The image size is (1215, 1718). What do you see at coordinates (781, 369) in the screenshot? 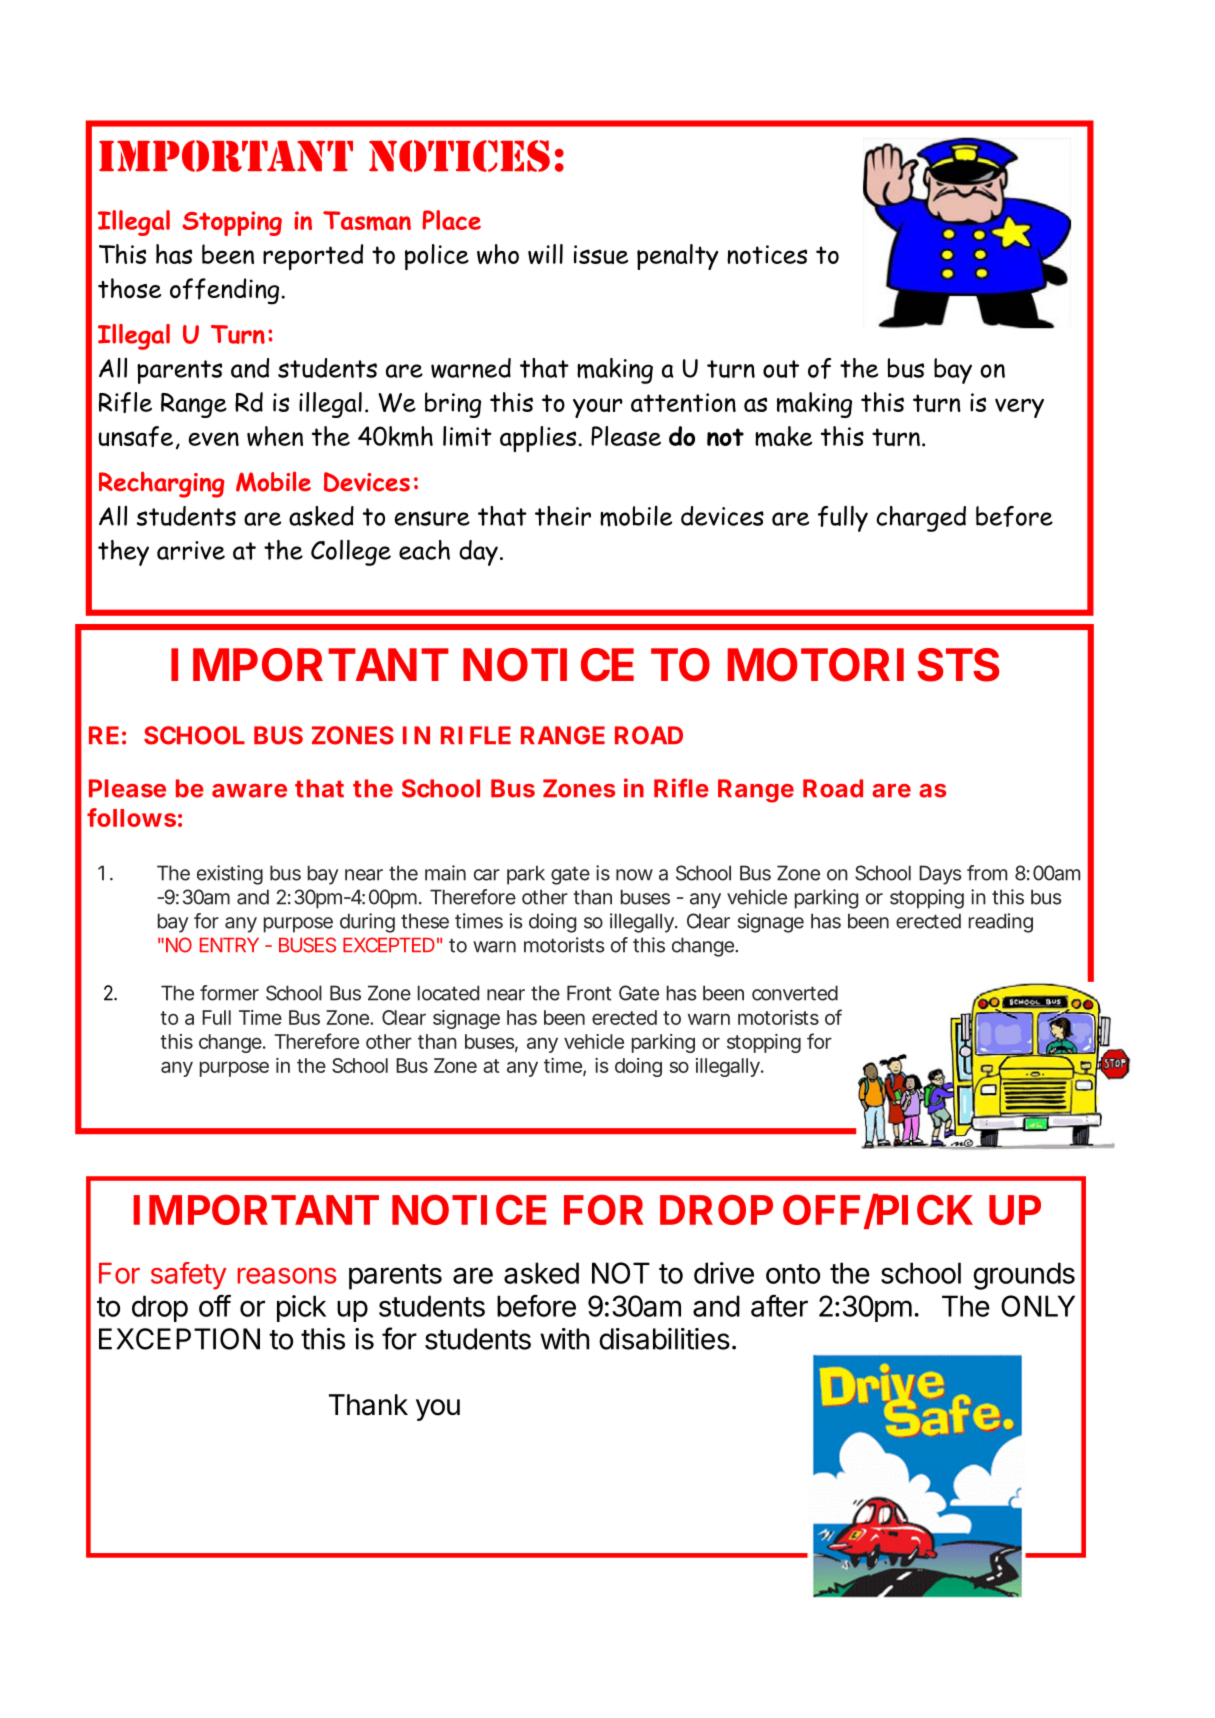
I see `out` at bounding box center [781, 369].
